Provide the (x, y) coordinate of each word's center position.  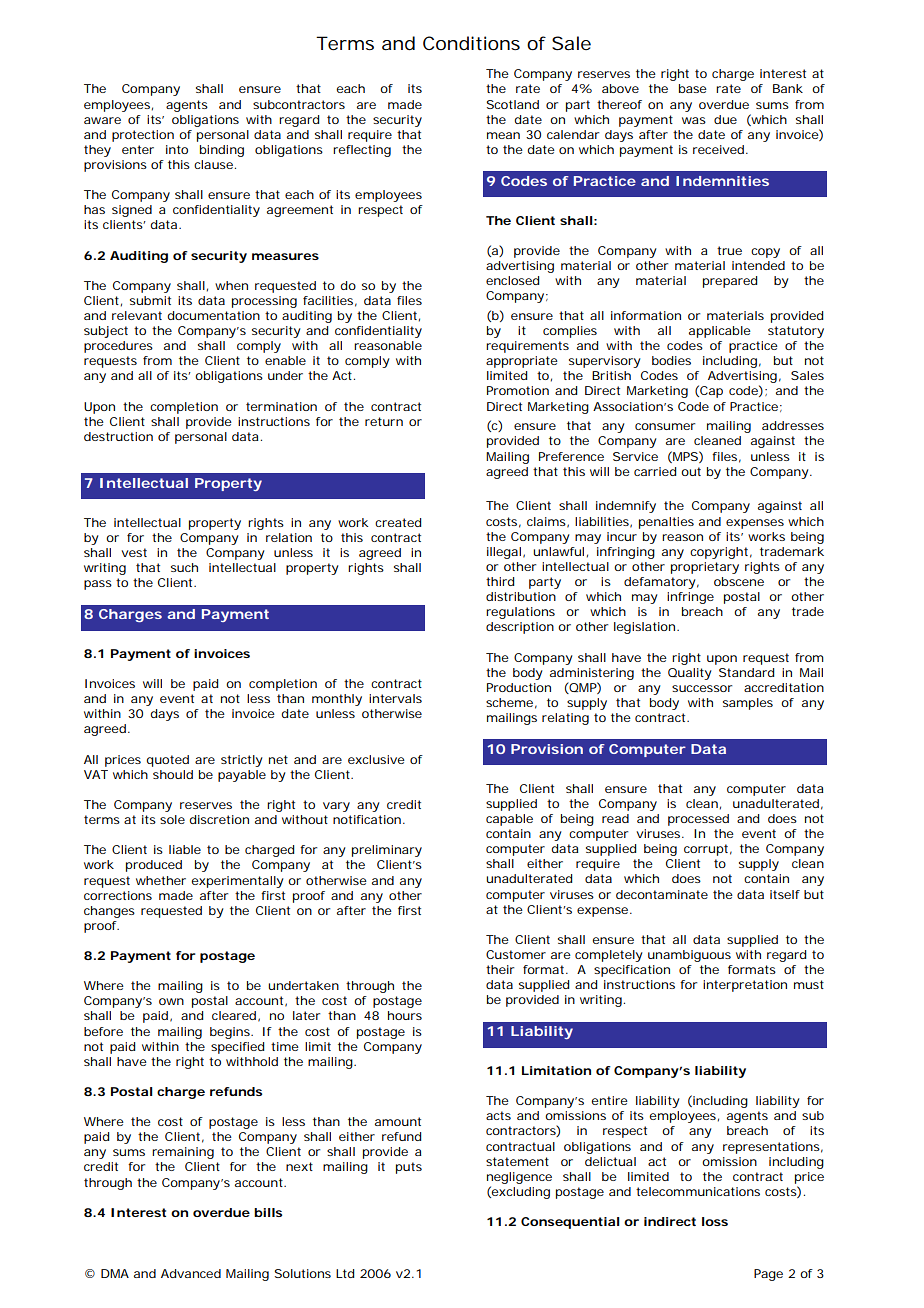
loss (715, 1221)
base (693, 88)
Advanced (191, 1273)
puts (409, 1168)
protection (143, 136)
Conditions (471, 43)
